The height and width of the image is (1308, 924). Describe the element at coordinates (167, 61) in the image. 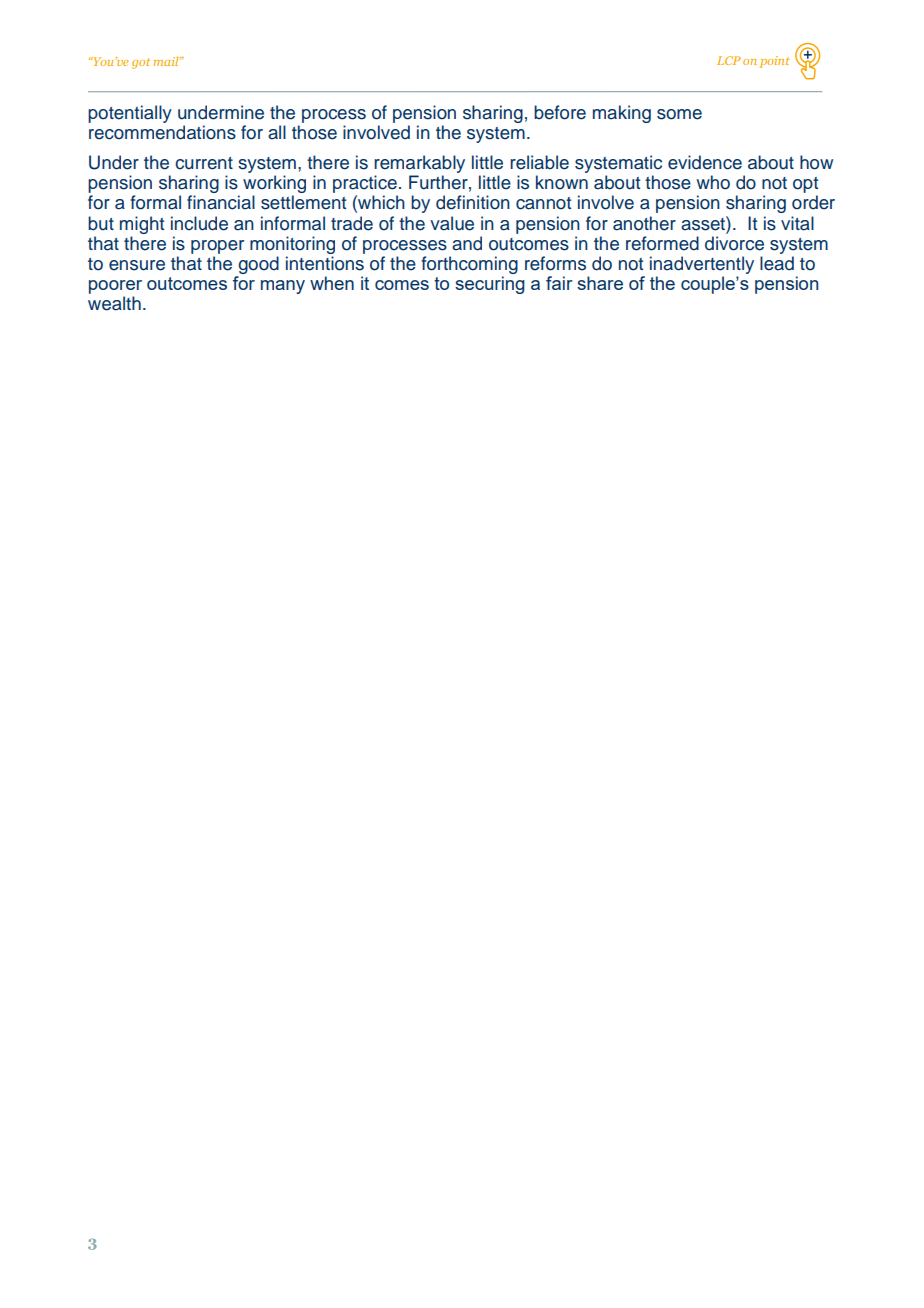

I see `mail` at that location.
